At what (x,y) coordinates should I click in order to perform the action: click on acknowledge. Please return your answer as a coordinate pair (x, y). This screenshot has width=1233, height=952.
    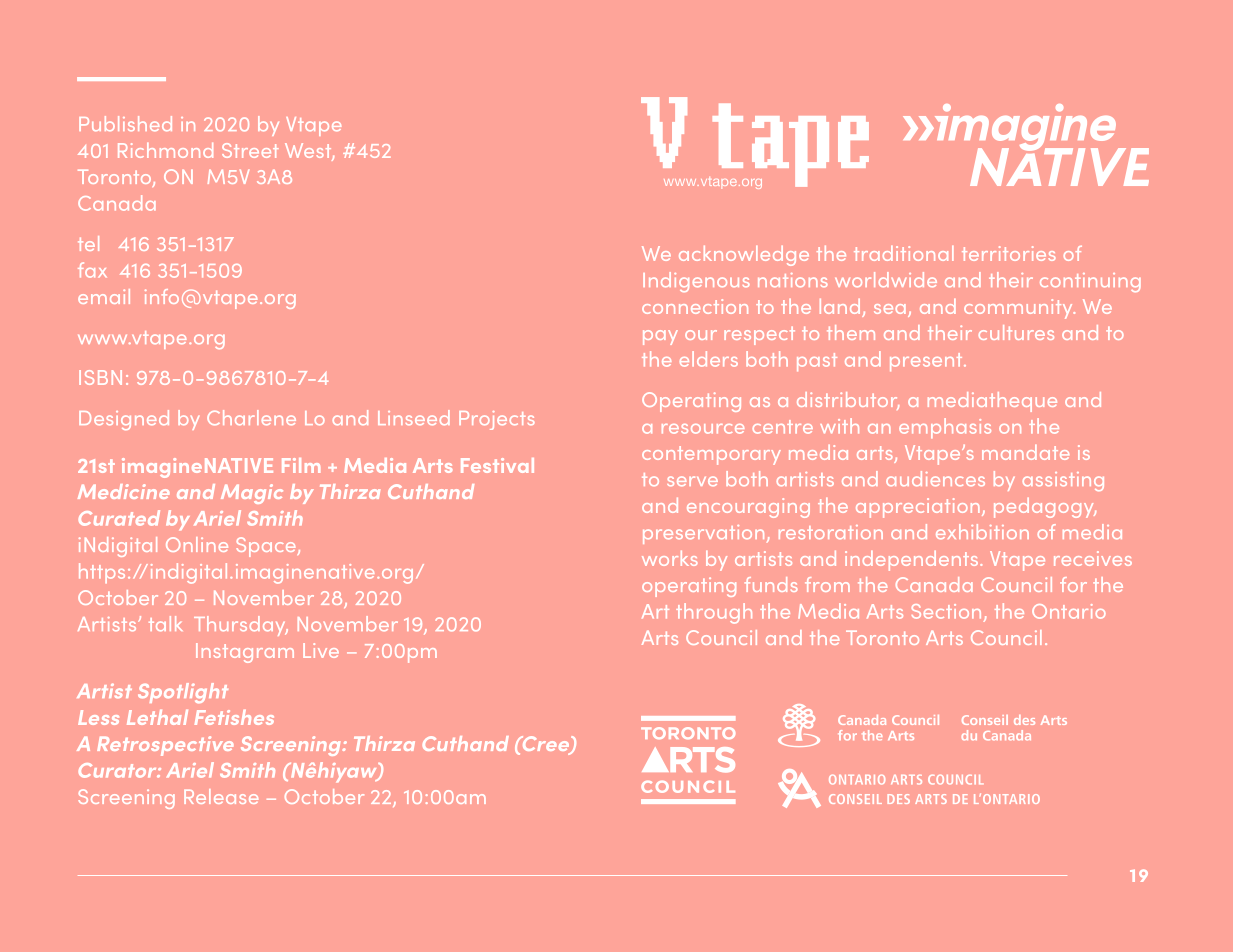
    Looking at the image, I should click on (744, 256).
